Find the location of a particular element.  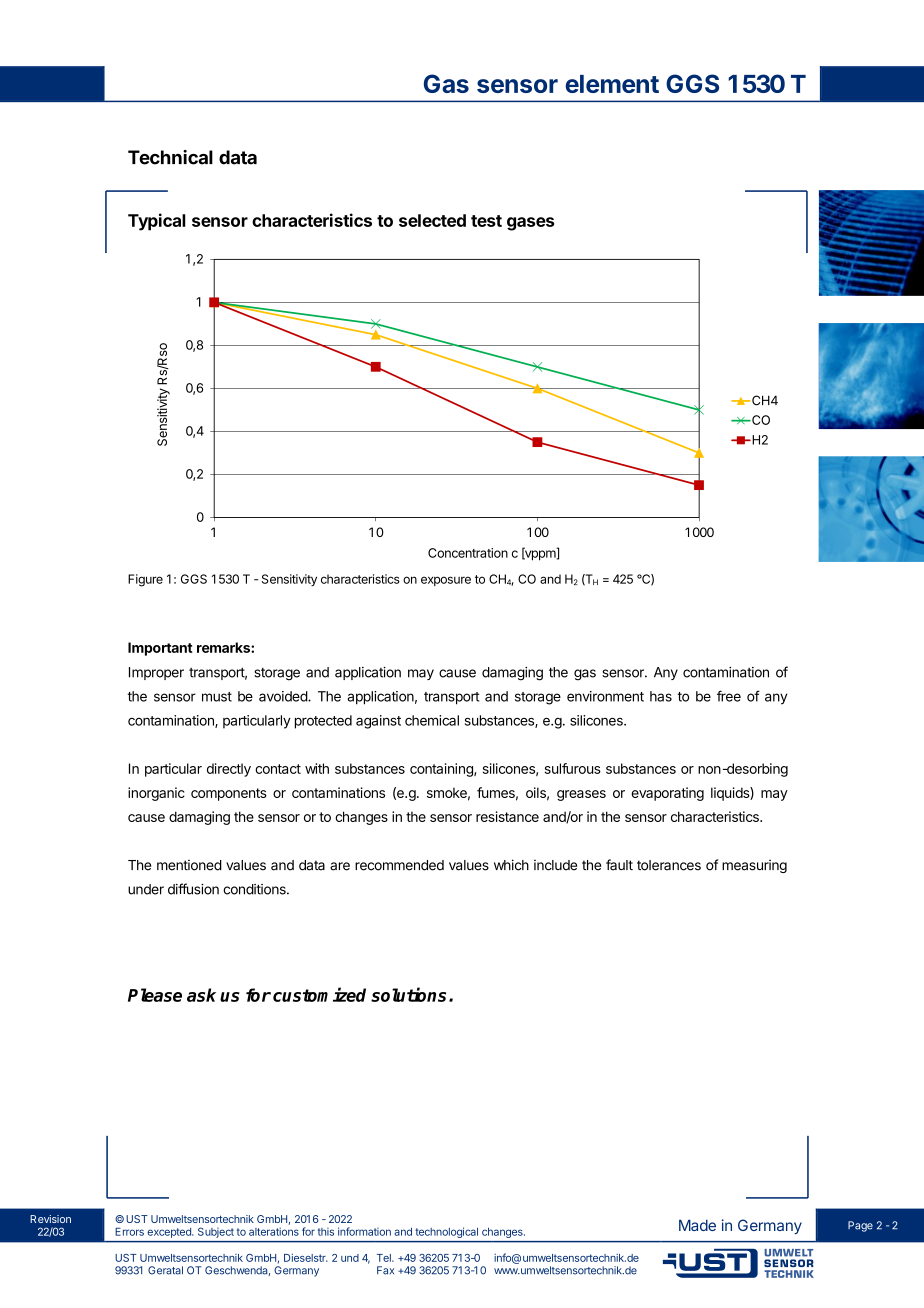

gases is located at coordinates (530, 224).
